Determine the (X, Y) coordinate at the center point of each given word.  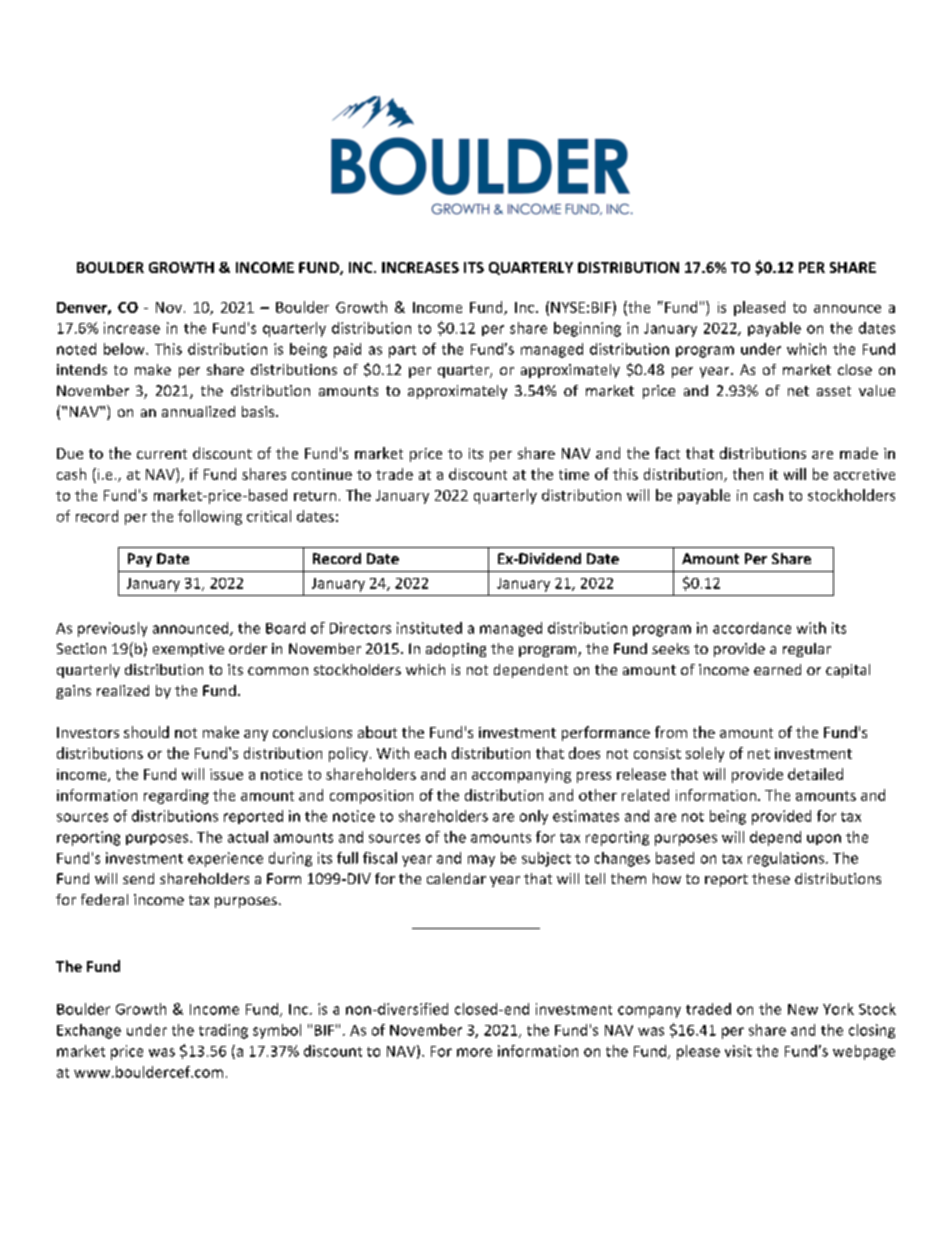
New (803, 1009)
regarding (176, 796)
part (402, 351)
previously (112, 629)
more (474, 1052)
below (125, 349)
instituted (429, 628)
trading (223, 1031)
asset (834, 391)
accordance (752, 628)
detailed (815, 774)
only (534, 817)
